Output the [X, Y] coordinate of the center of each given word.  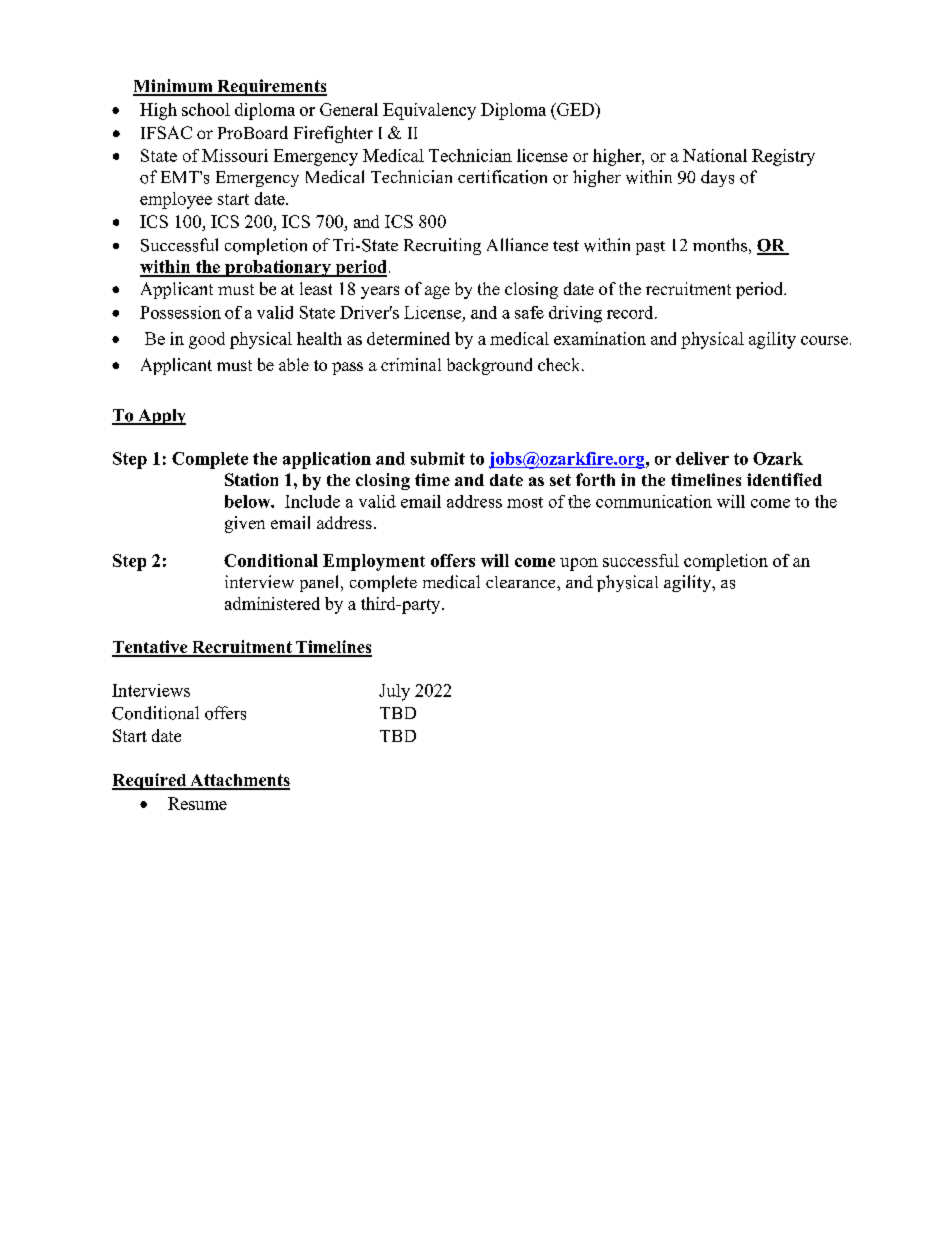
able [294, 364]
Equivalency [429, 111]
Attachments [239, 781]
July [394, 692]
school [206, 109]
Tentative [151, 648]
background [489, 366]
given [245, 524]
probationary [278, 268]
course [824, 340]
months [720, 245]
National [715, 155]
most [525, 502]
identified [784, 479]
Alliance [517, 244]
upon [579, 564]
